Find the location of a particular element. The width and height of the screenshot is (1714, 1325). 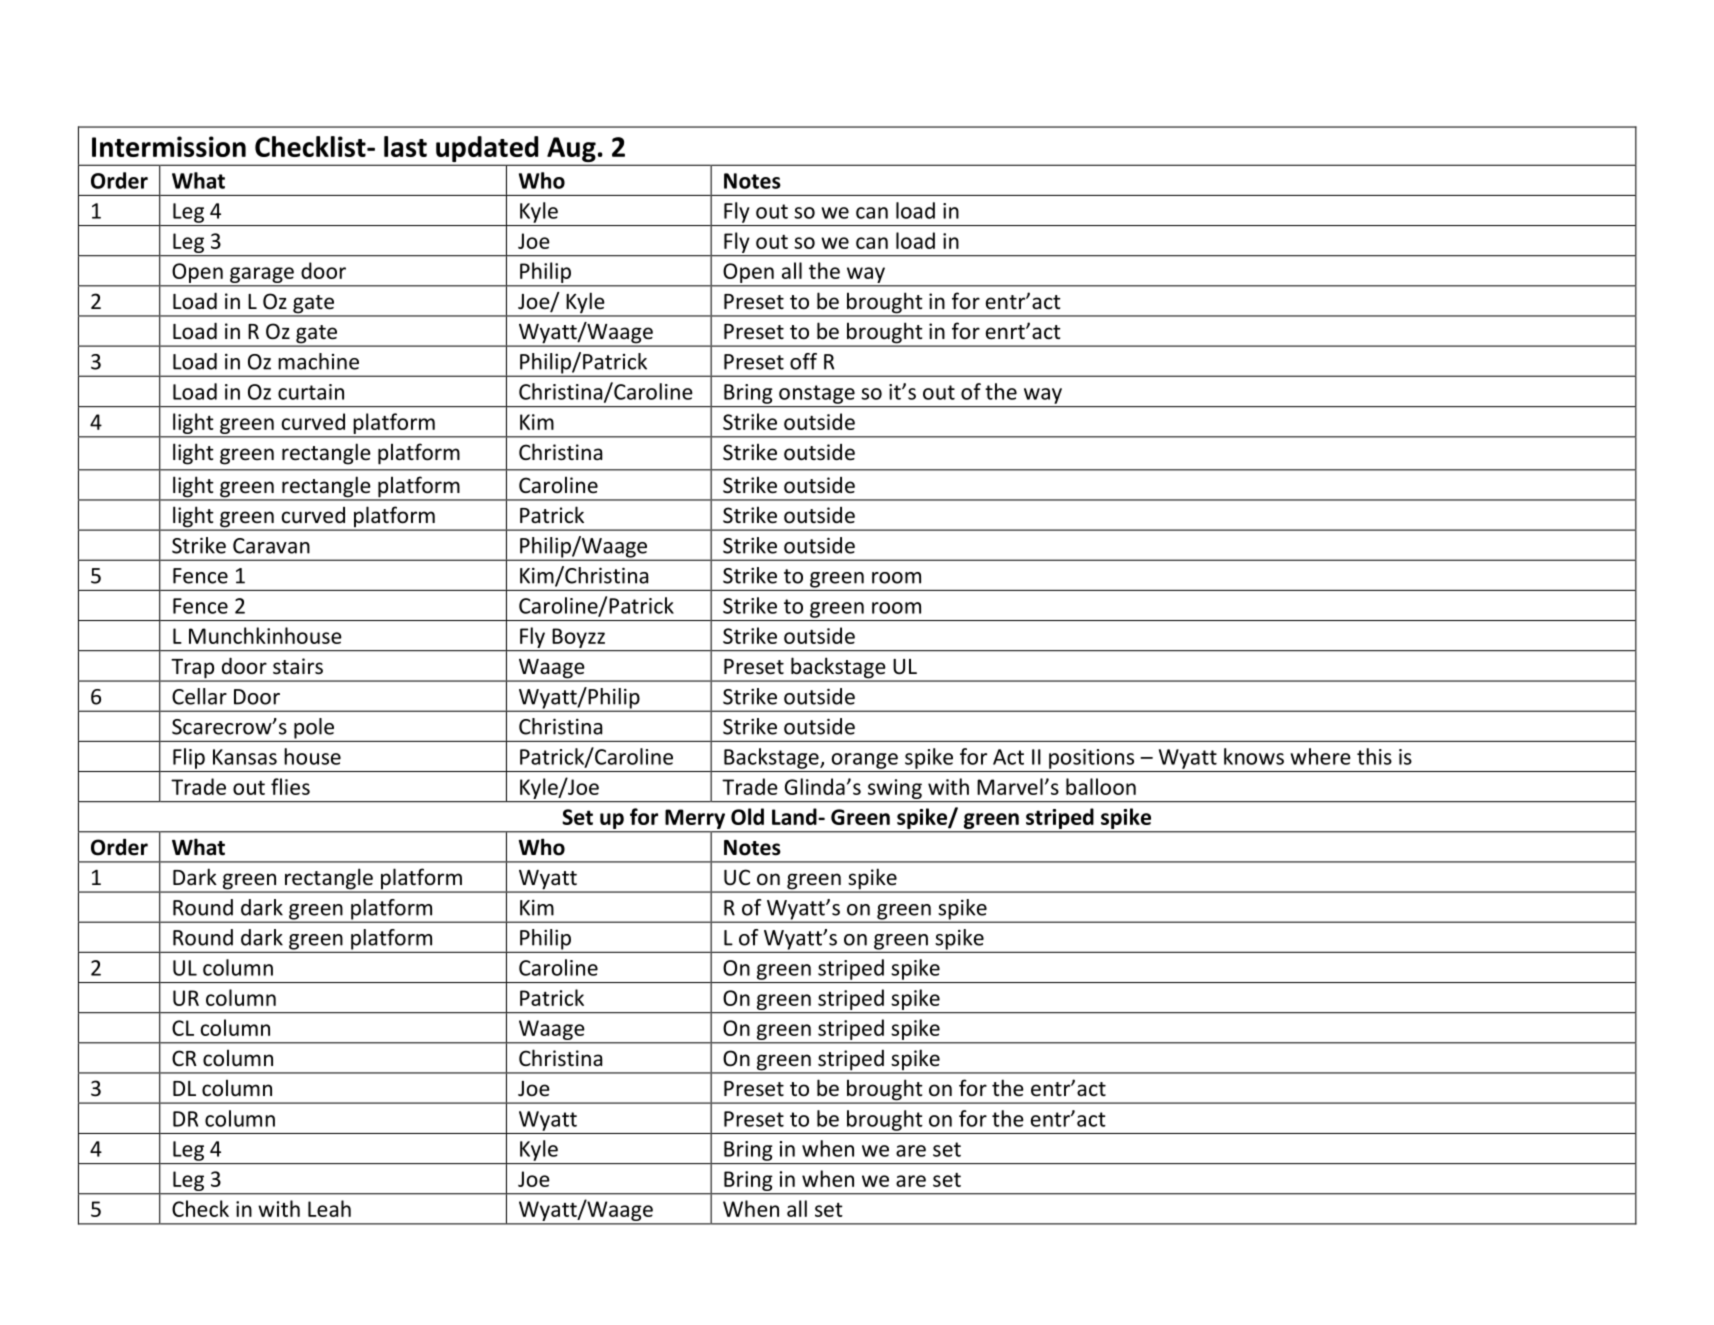

stairs is located at coordinates (298, 666).
